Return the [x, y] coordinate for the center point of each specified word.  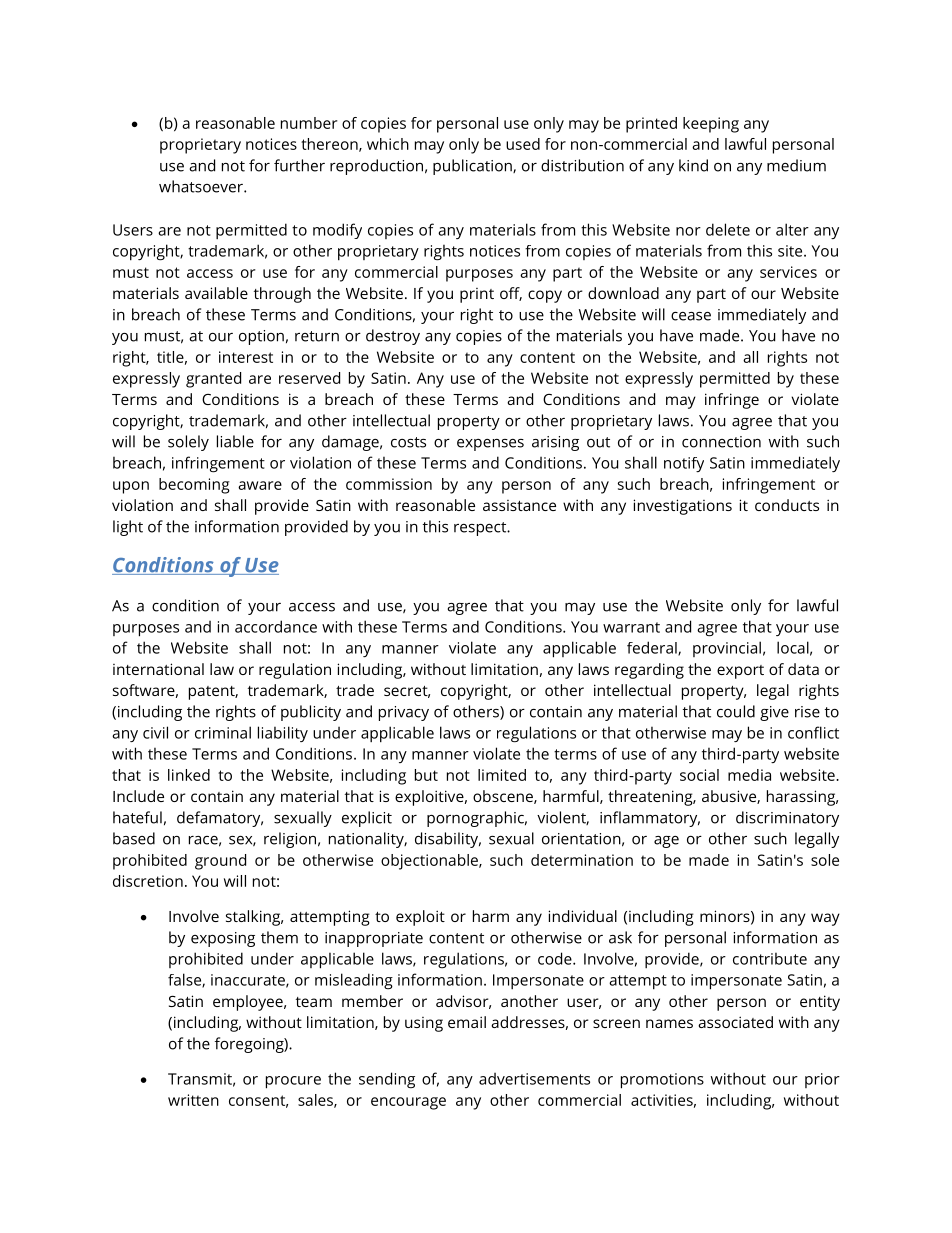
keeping [711, 125]
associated [735, 1022]
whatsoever [202, 186]
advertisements [534, 1079]
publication [473, 167]
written [193, 1100]
